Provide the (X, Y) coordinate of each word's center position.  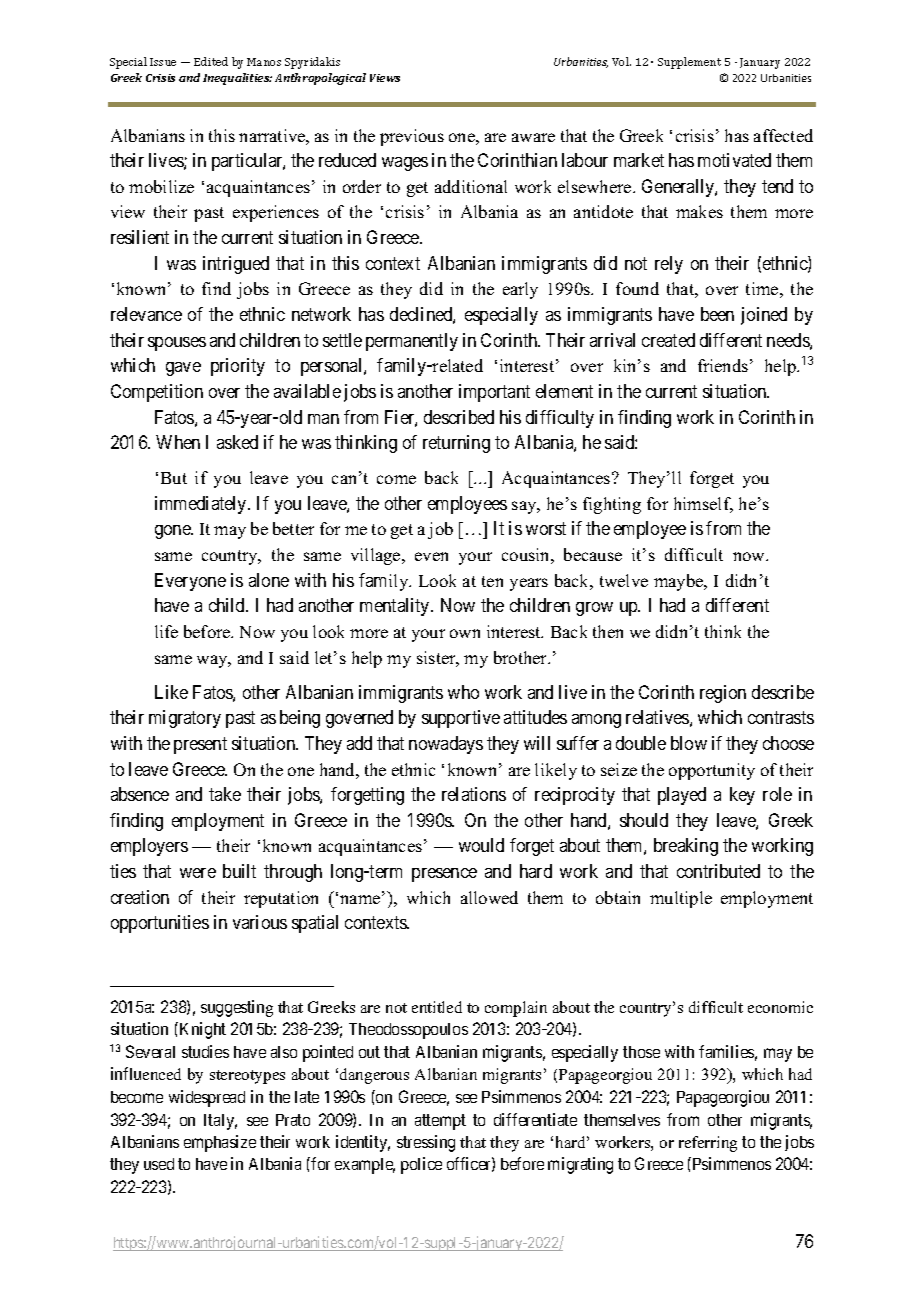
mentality (396, 607)
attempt (440, 1122)
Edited (211, 61)
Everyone (190, 582)
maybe (680, 582)
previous (412, 137)
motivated (734, 160)
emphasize (220, 1143)
